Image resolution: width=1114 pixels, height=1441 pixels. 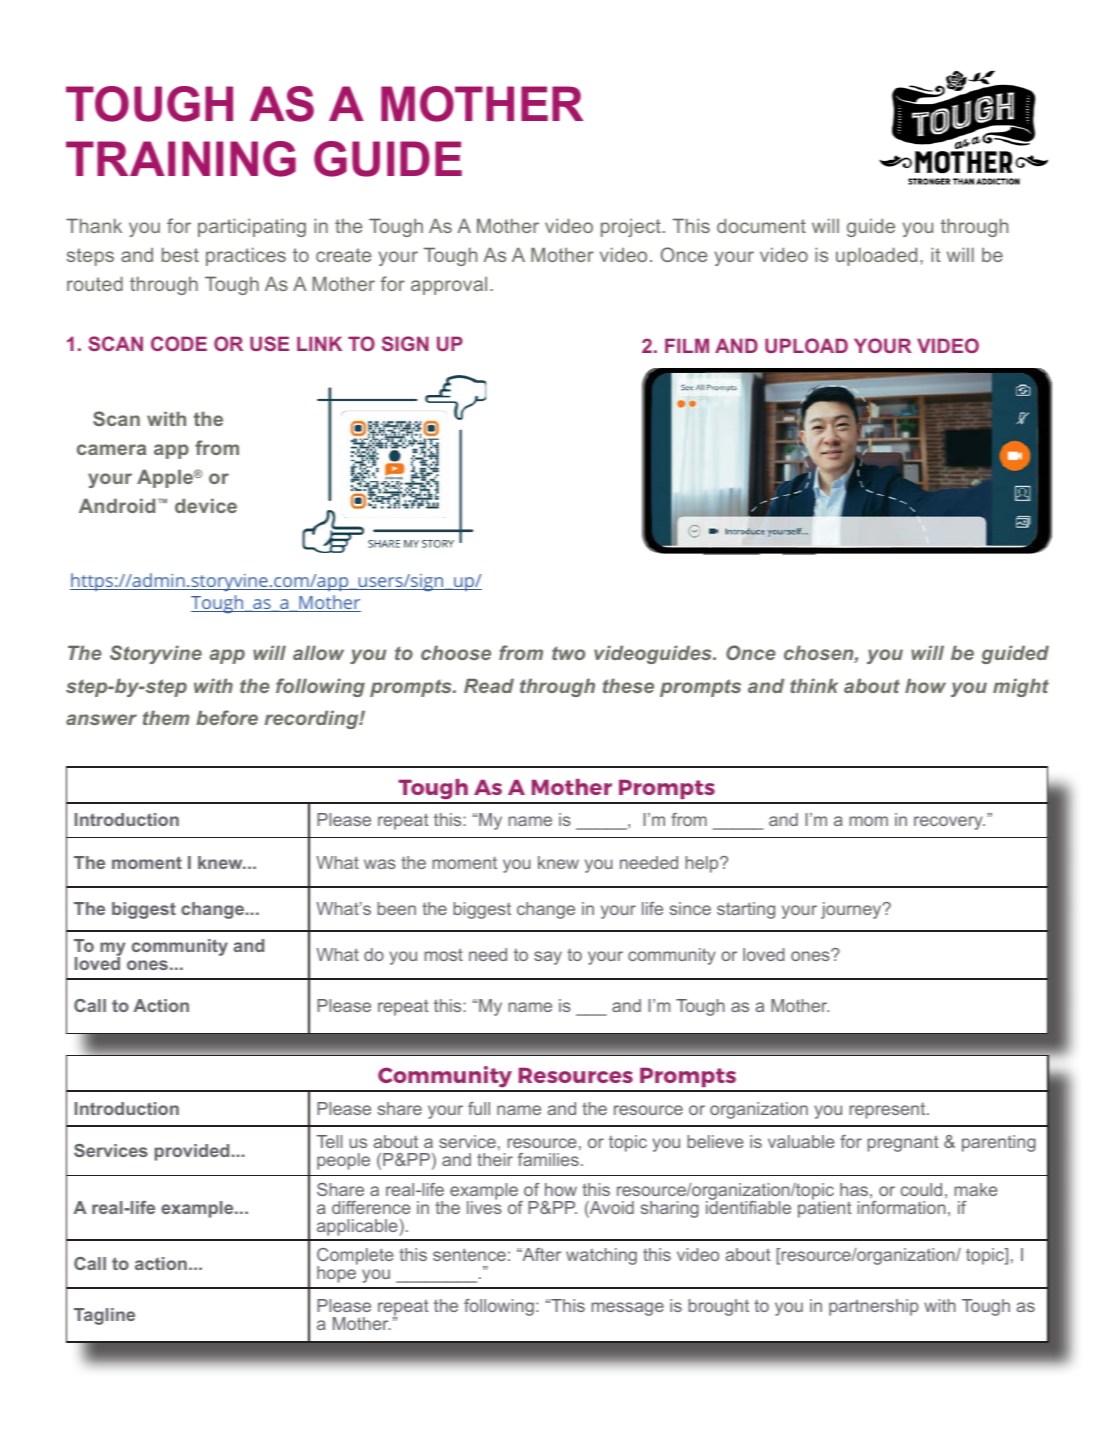 What do you see at coordinates (874, 1307) in the image?
I see `partnership` at bounding box center [874, 1307].
